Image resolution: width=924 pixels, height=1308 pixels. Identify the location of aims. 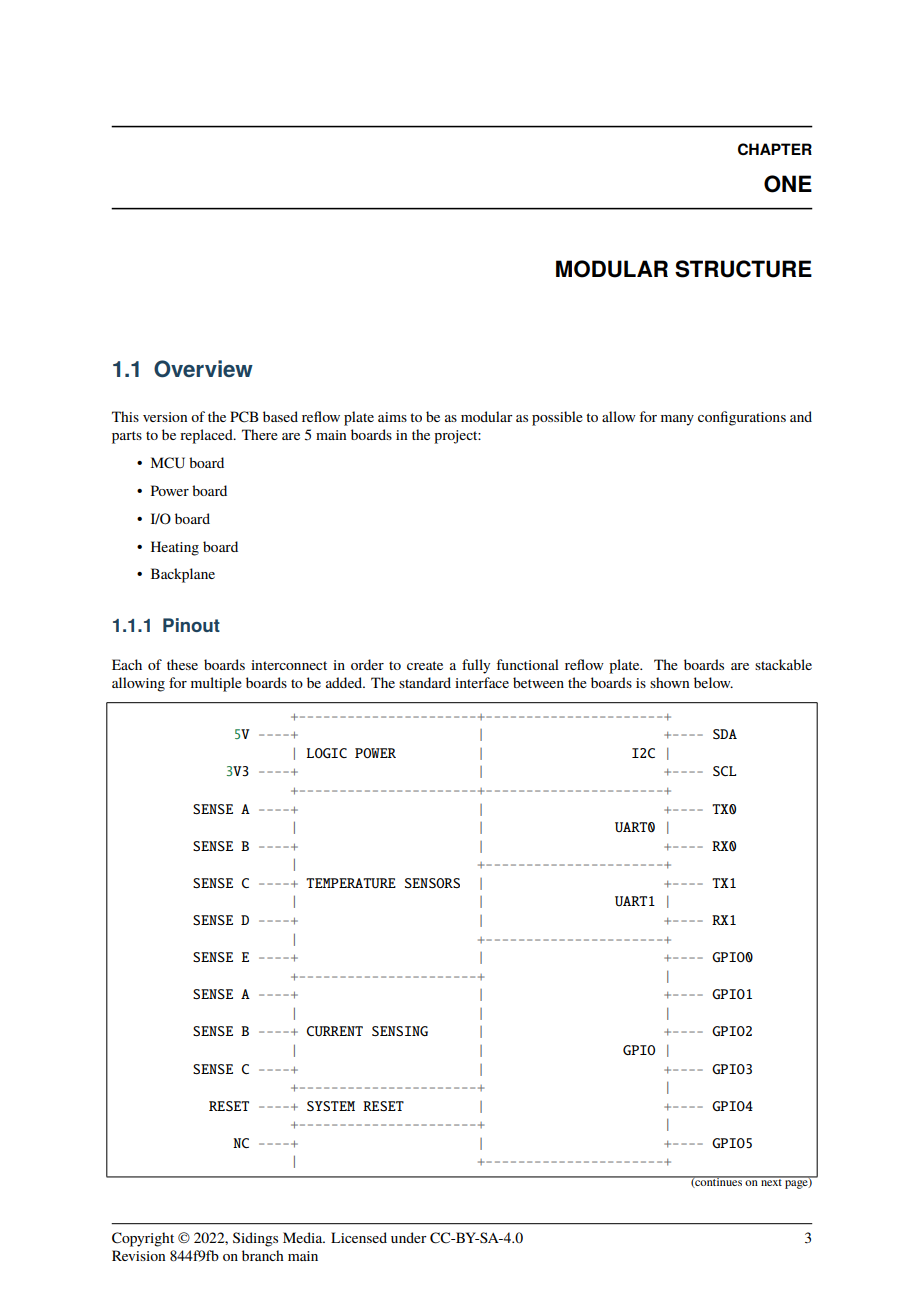
(392, 417).
